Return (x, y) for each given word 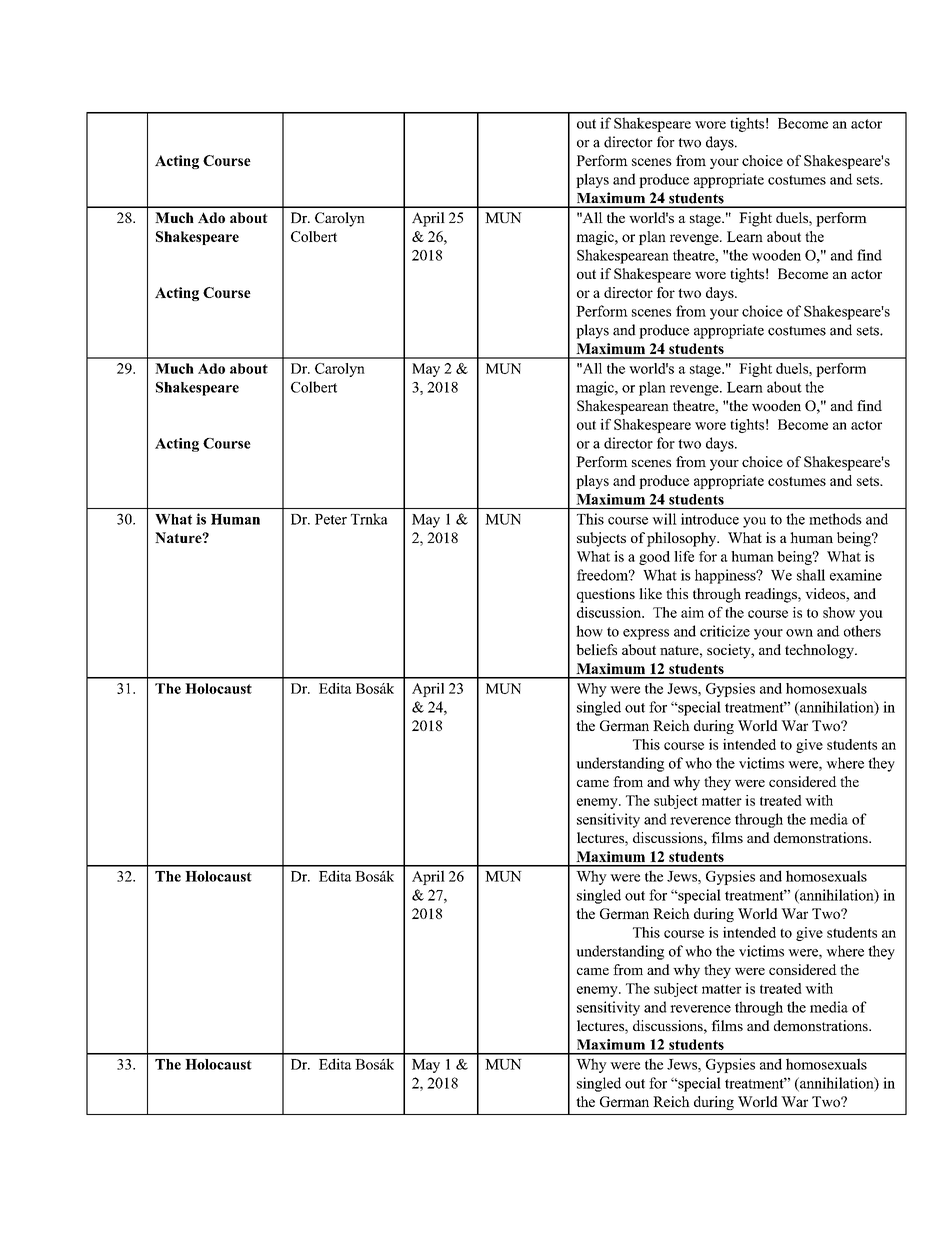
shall (811, 575)
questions (606, 595)
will (664, 519)
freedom (604, 575)
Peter (331, 519)
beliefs (596, 649)
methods (835, 519)
